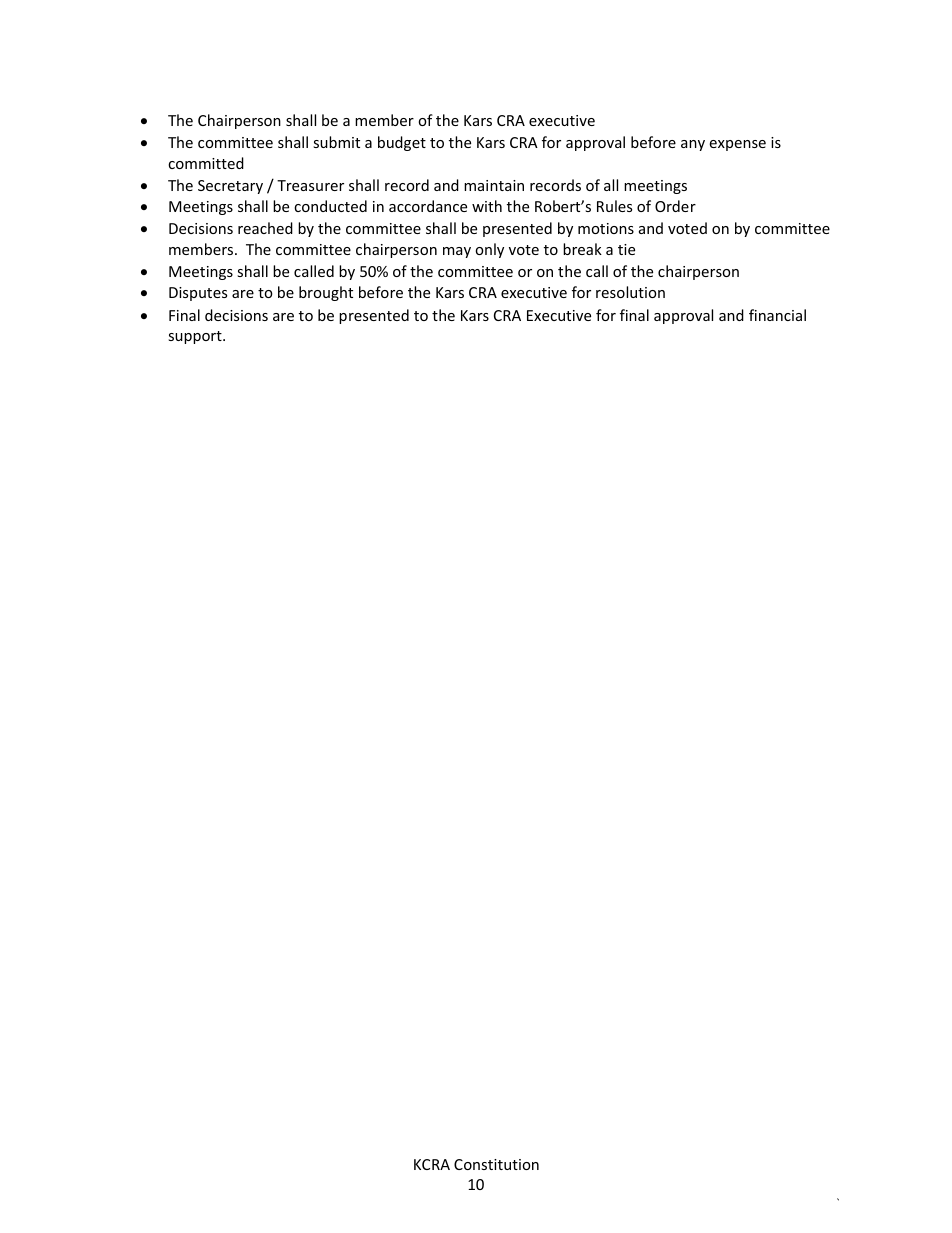 The image size is (952, 1233). Describe the element at coordinates (693, 145) in the screenshot. I see `any` at that location.
